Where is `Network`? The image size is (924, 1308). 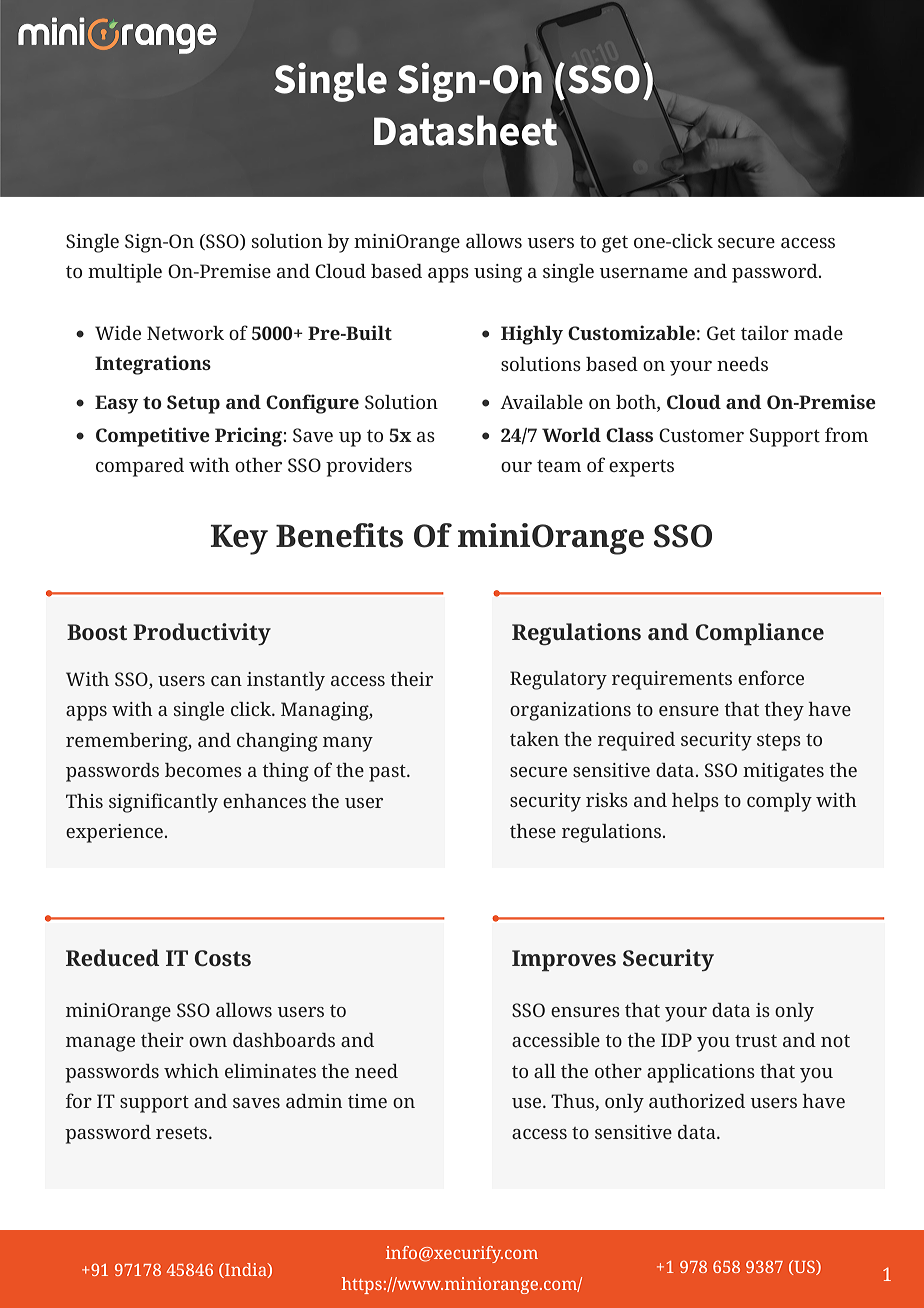 Network is located at coordinates (185, 333).
